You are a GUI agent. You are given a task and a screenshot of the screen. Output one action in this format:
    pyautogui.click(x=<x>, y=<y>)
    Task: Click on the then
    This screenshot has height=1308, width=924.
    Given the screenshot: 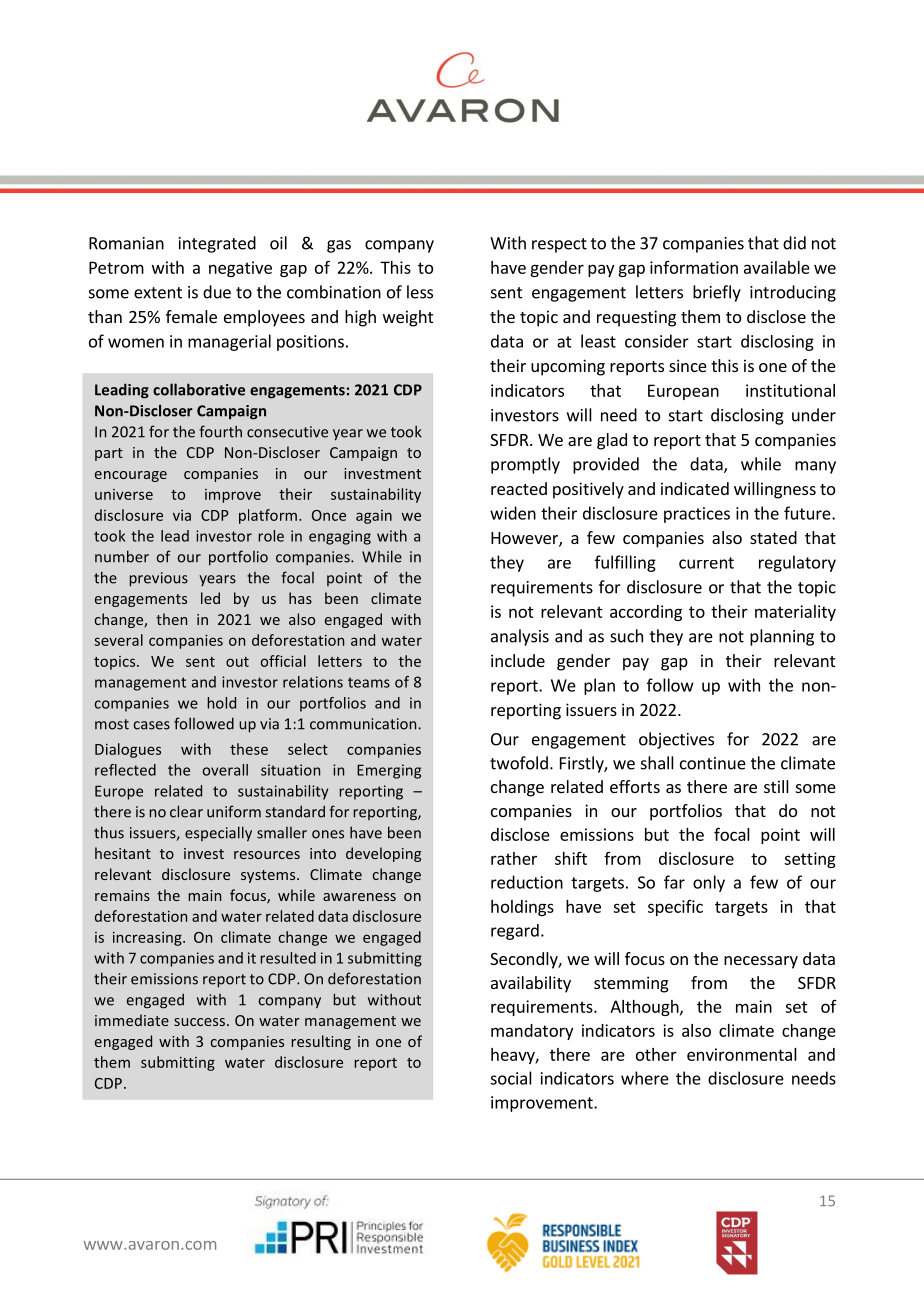 What is the action you would take?
    pyautogui.click(x=171, y=619)
